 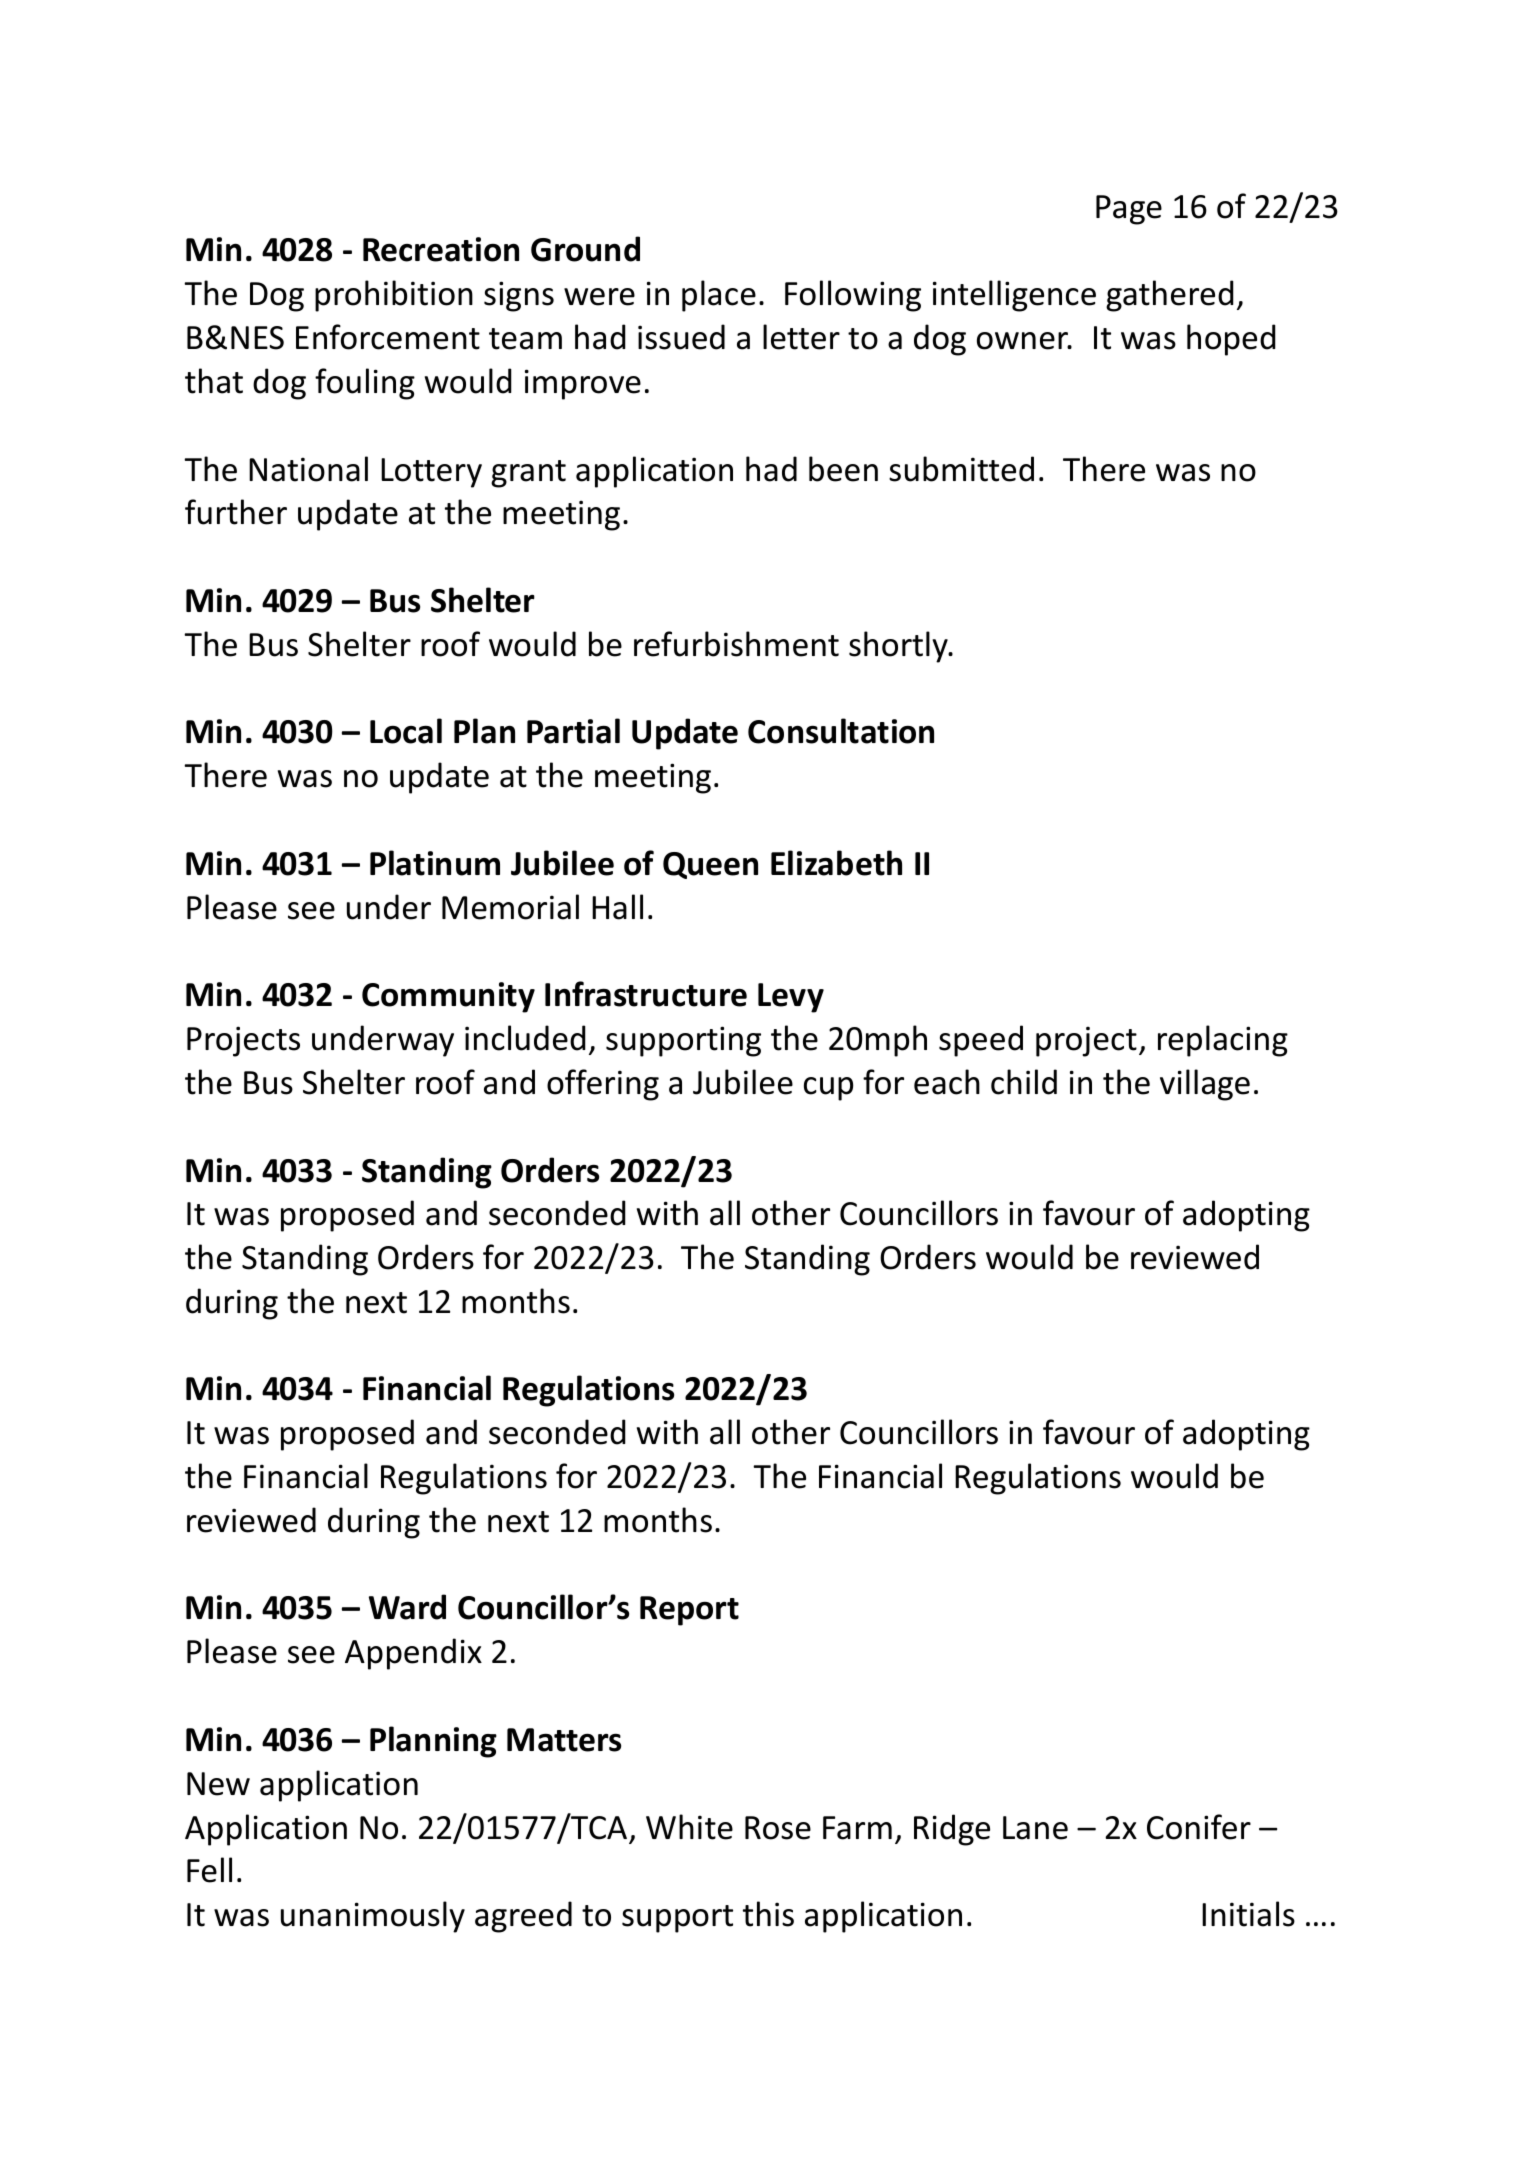 I want to click on Ward, so click(x=407, y=1607).
